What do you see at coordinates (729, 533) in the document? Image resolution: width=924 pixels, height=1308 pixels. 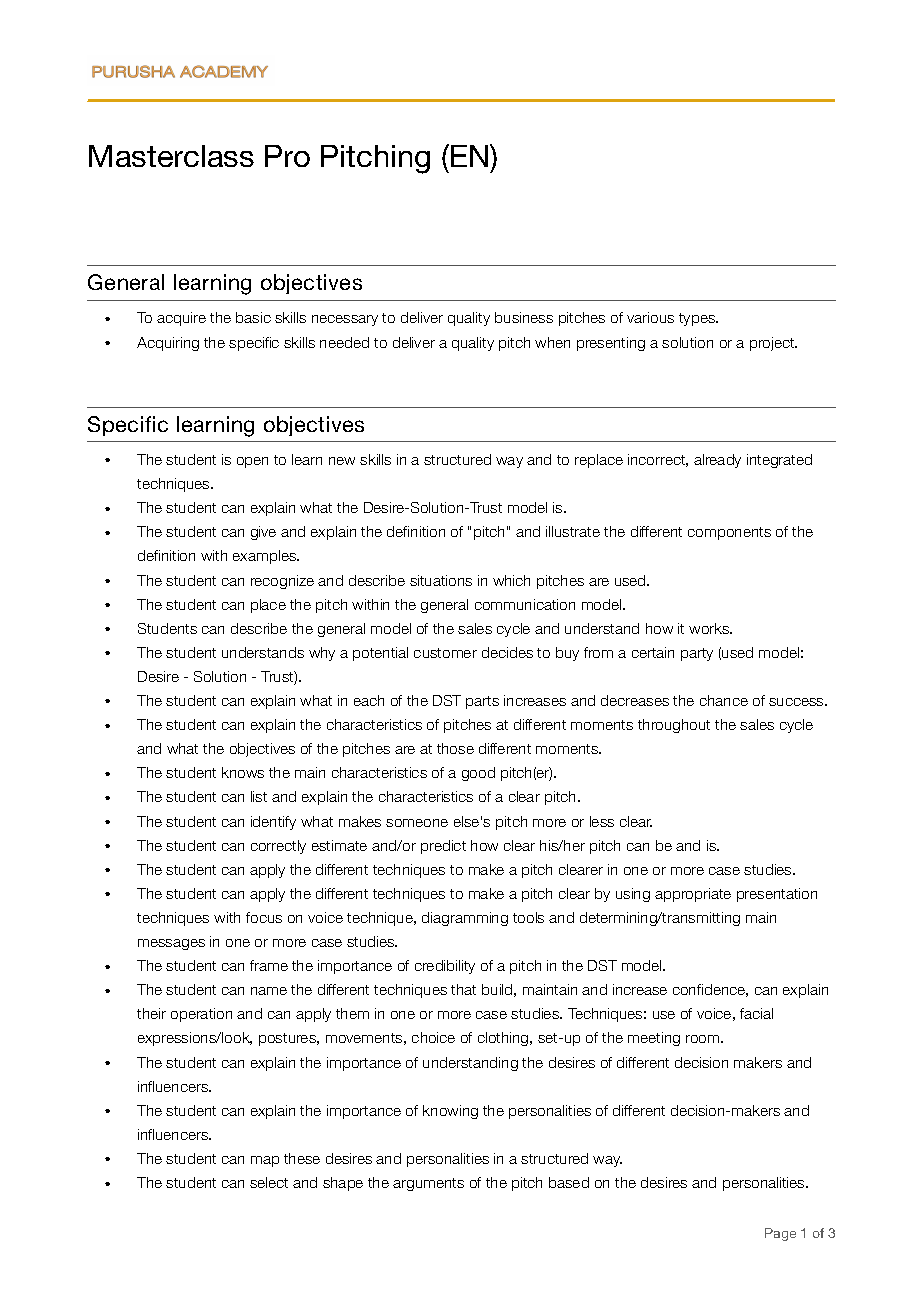 I see `components` at bounding box center [729, 533].
